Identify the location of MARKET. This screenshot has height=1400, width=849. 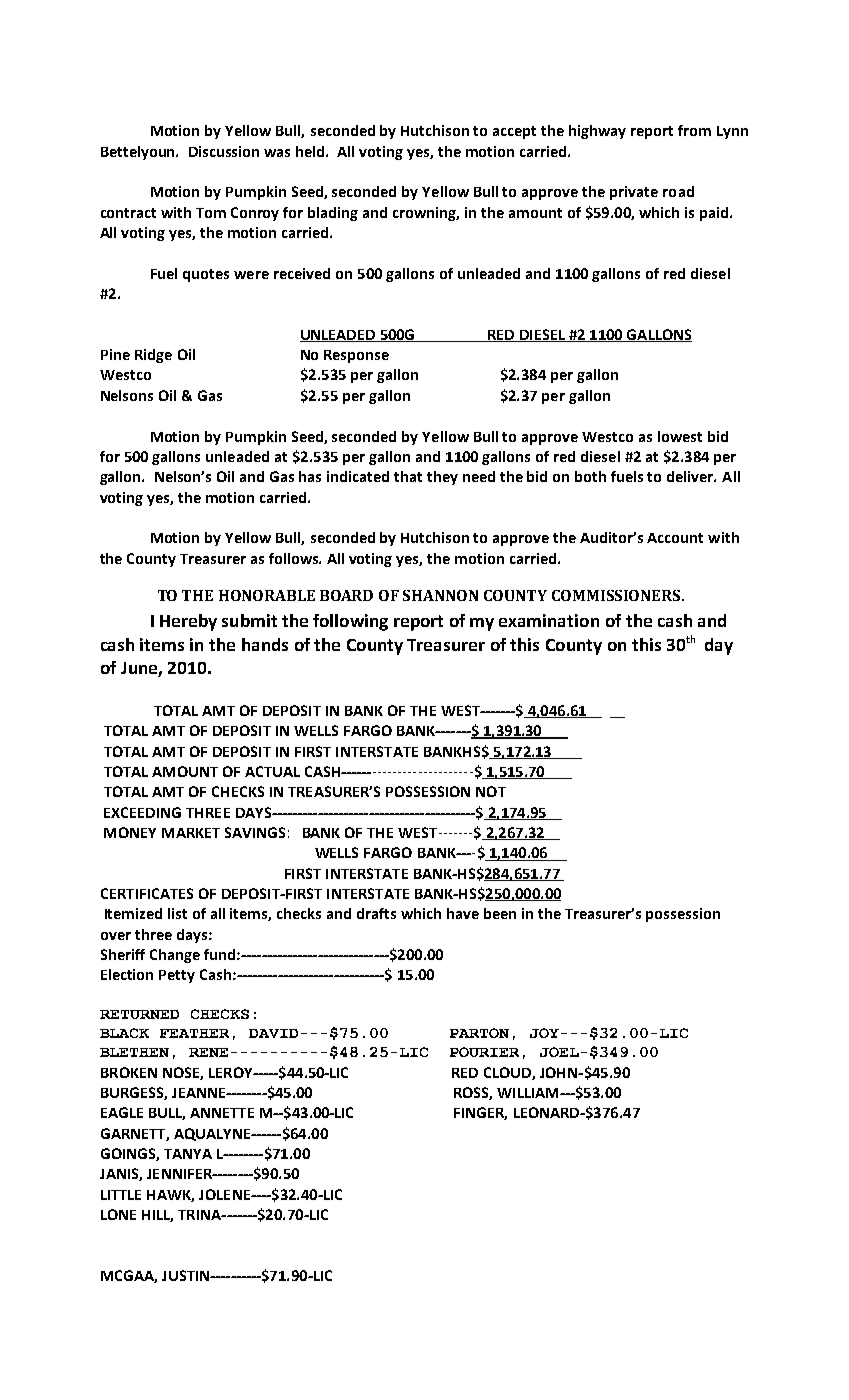
(191, 833).
